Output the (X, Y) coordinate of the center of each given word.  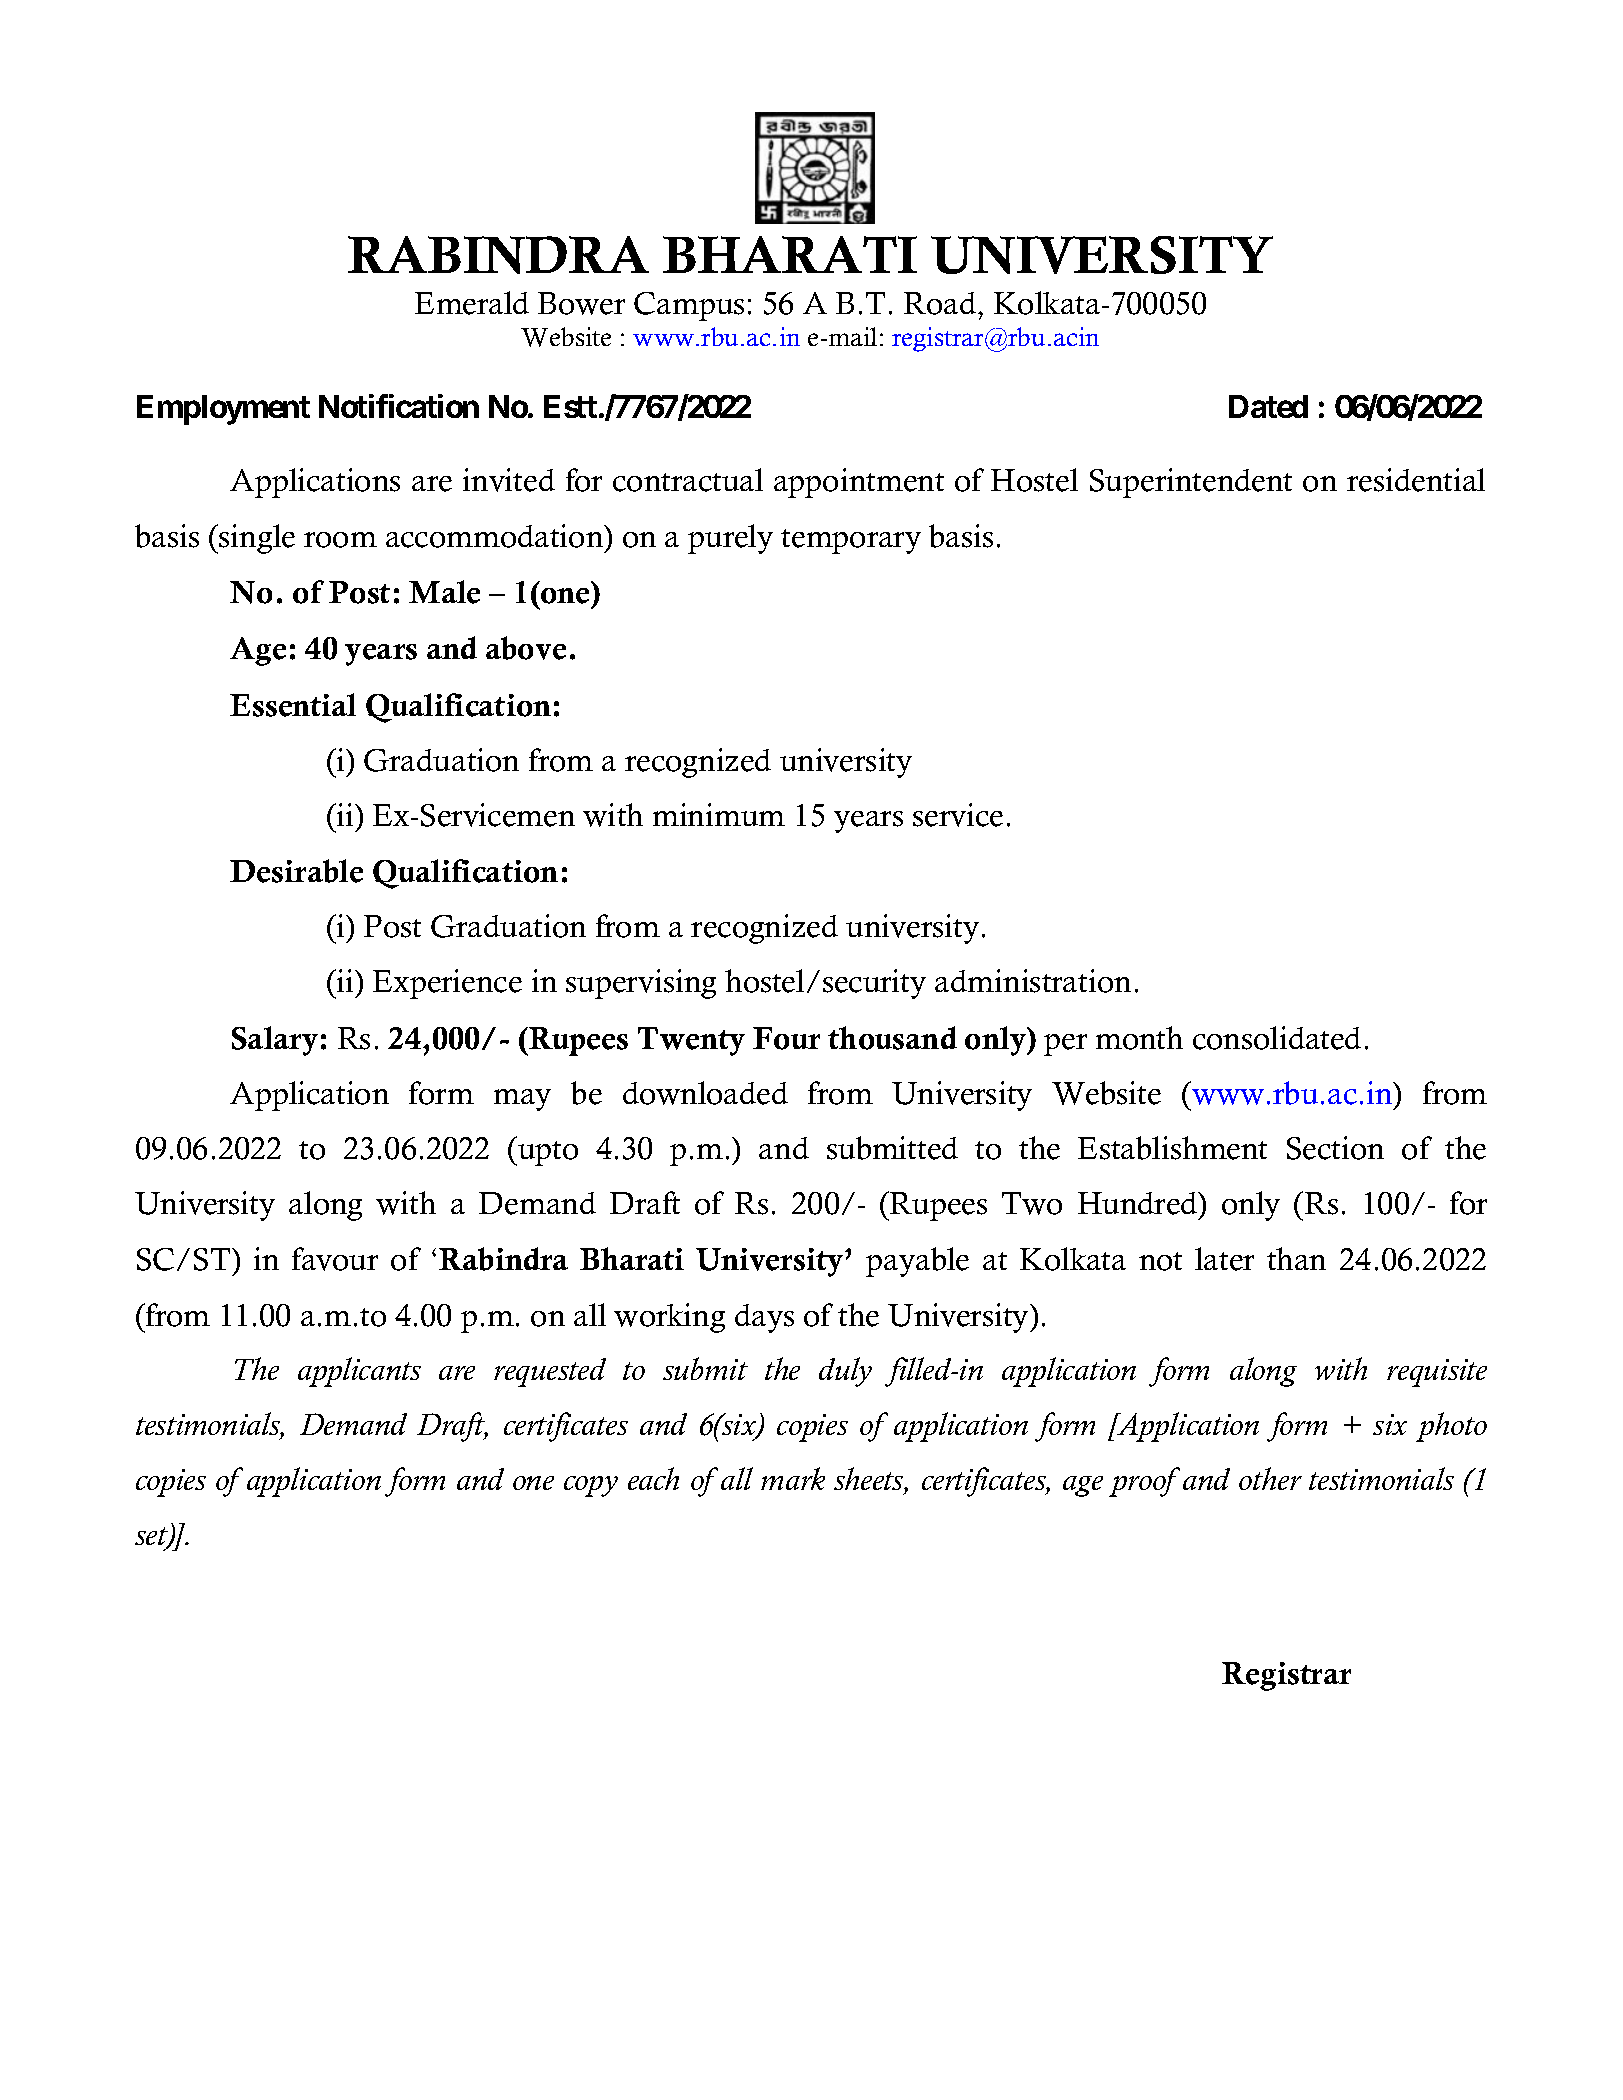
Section (1335, 1148)
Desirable (296, 871)
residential (1416, 480)
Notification (399, 406)
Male (444, 592)
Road (941, 303)
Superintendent (1191, 483)
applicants (359, 1372)
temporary (851, 541)
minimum (719, 814)
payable (917, 1262)
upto (547, 1153)
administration (1033, 981)
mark (793, 1478)
